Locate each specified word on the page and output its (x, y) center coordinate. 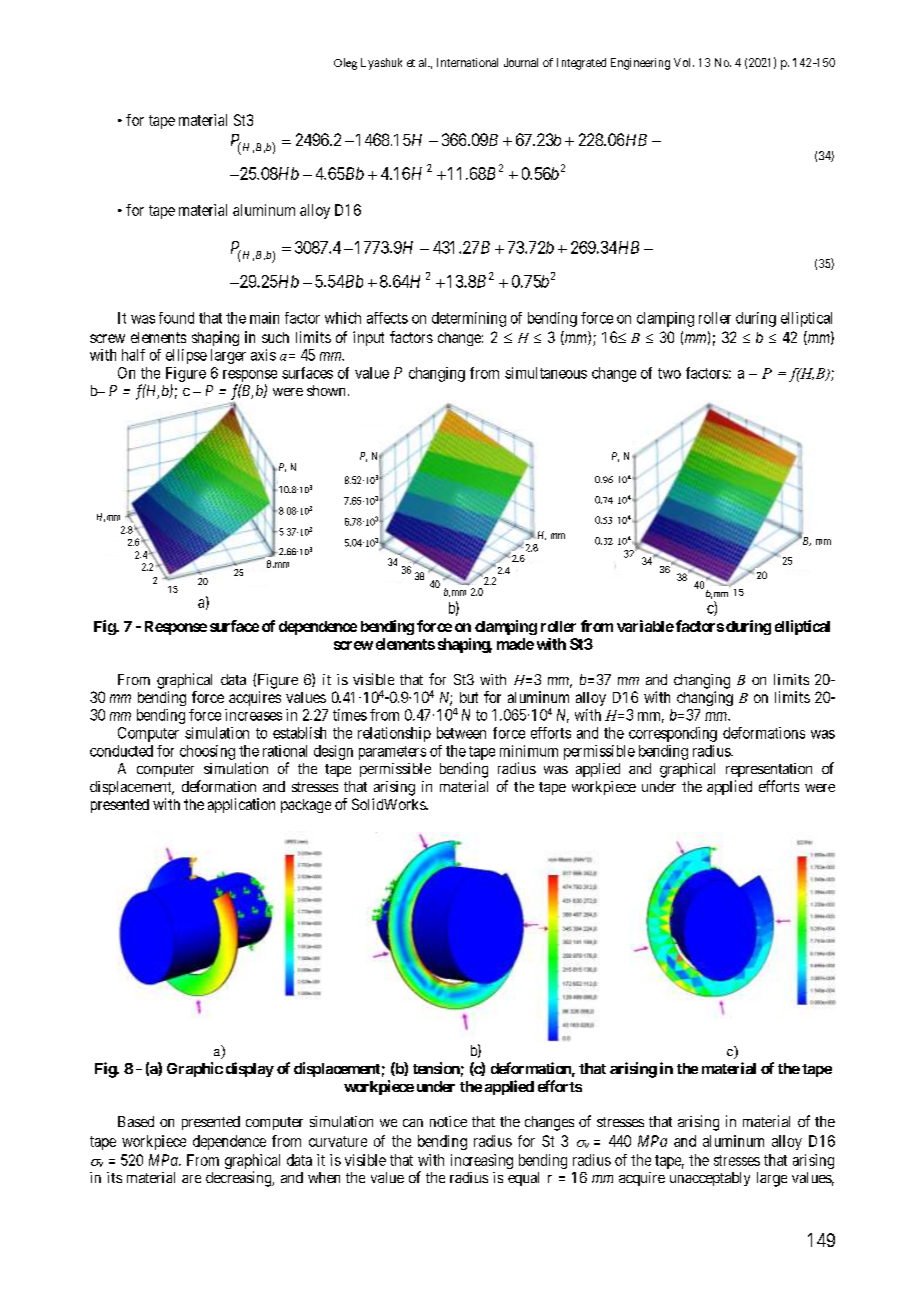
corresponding (673, 734)
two (669, 373)
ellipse (186, 356)
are (191, 1179)
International (467, 62)
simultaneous (546, 373)
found (176, 318)
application (241, 805)
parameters (392, 753)
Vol (684, 62)
